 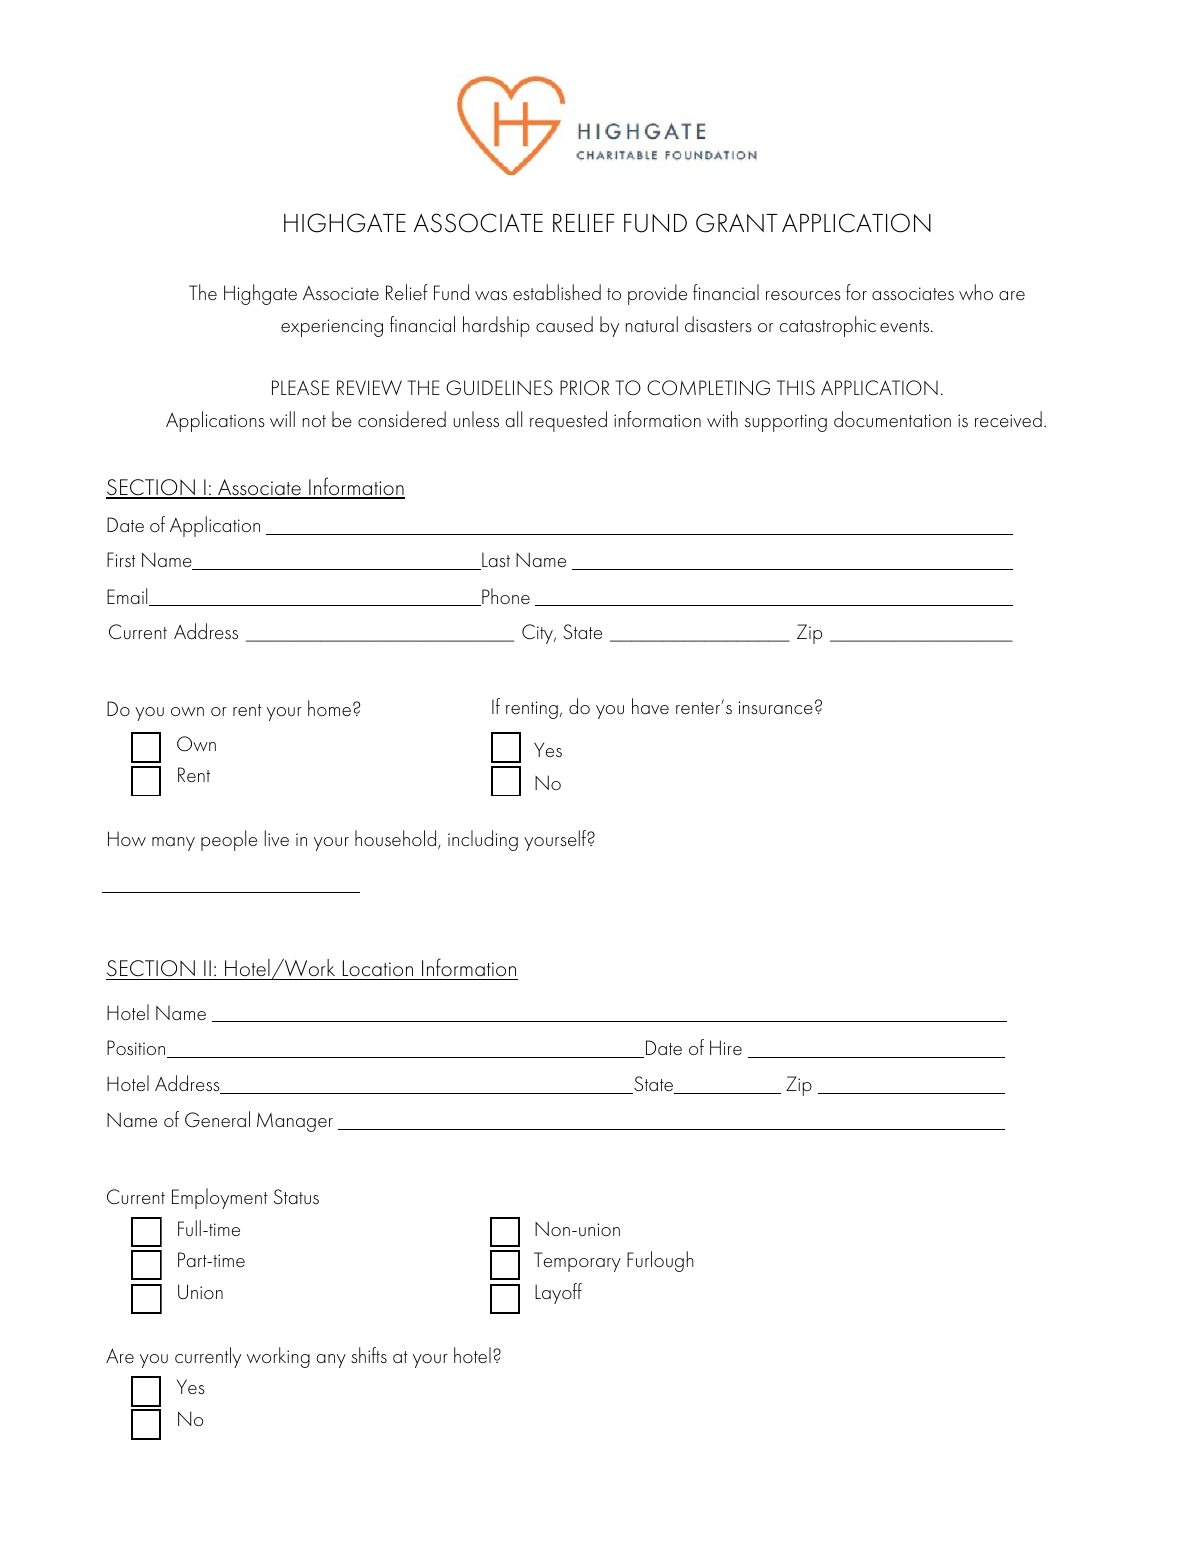 I want to click on including, so click(x=483, y=840).
